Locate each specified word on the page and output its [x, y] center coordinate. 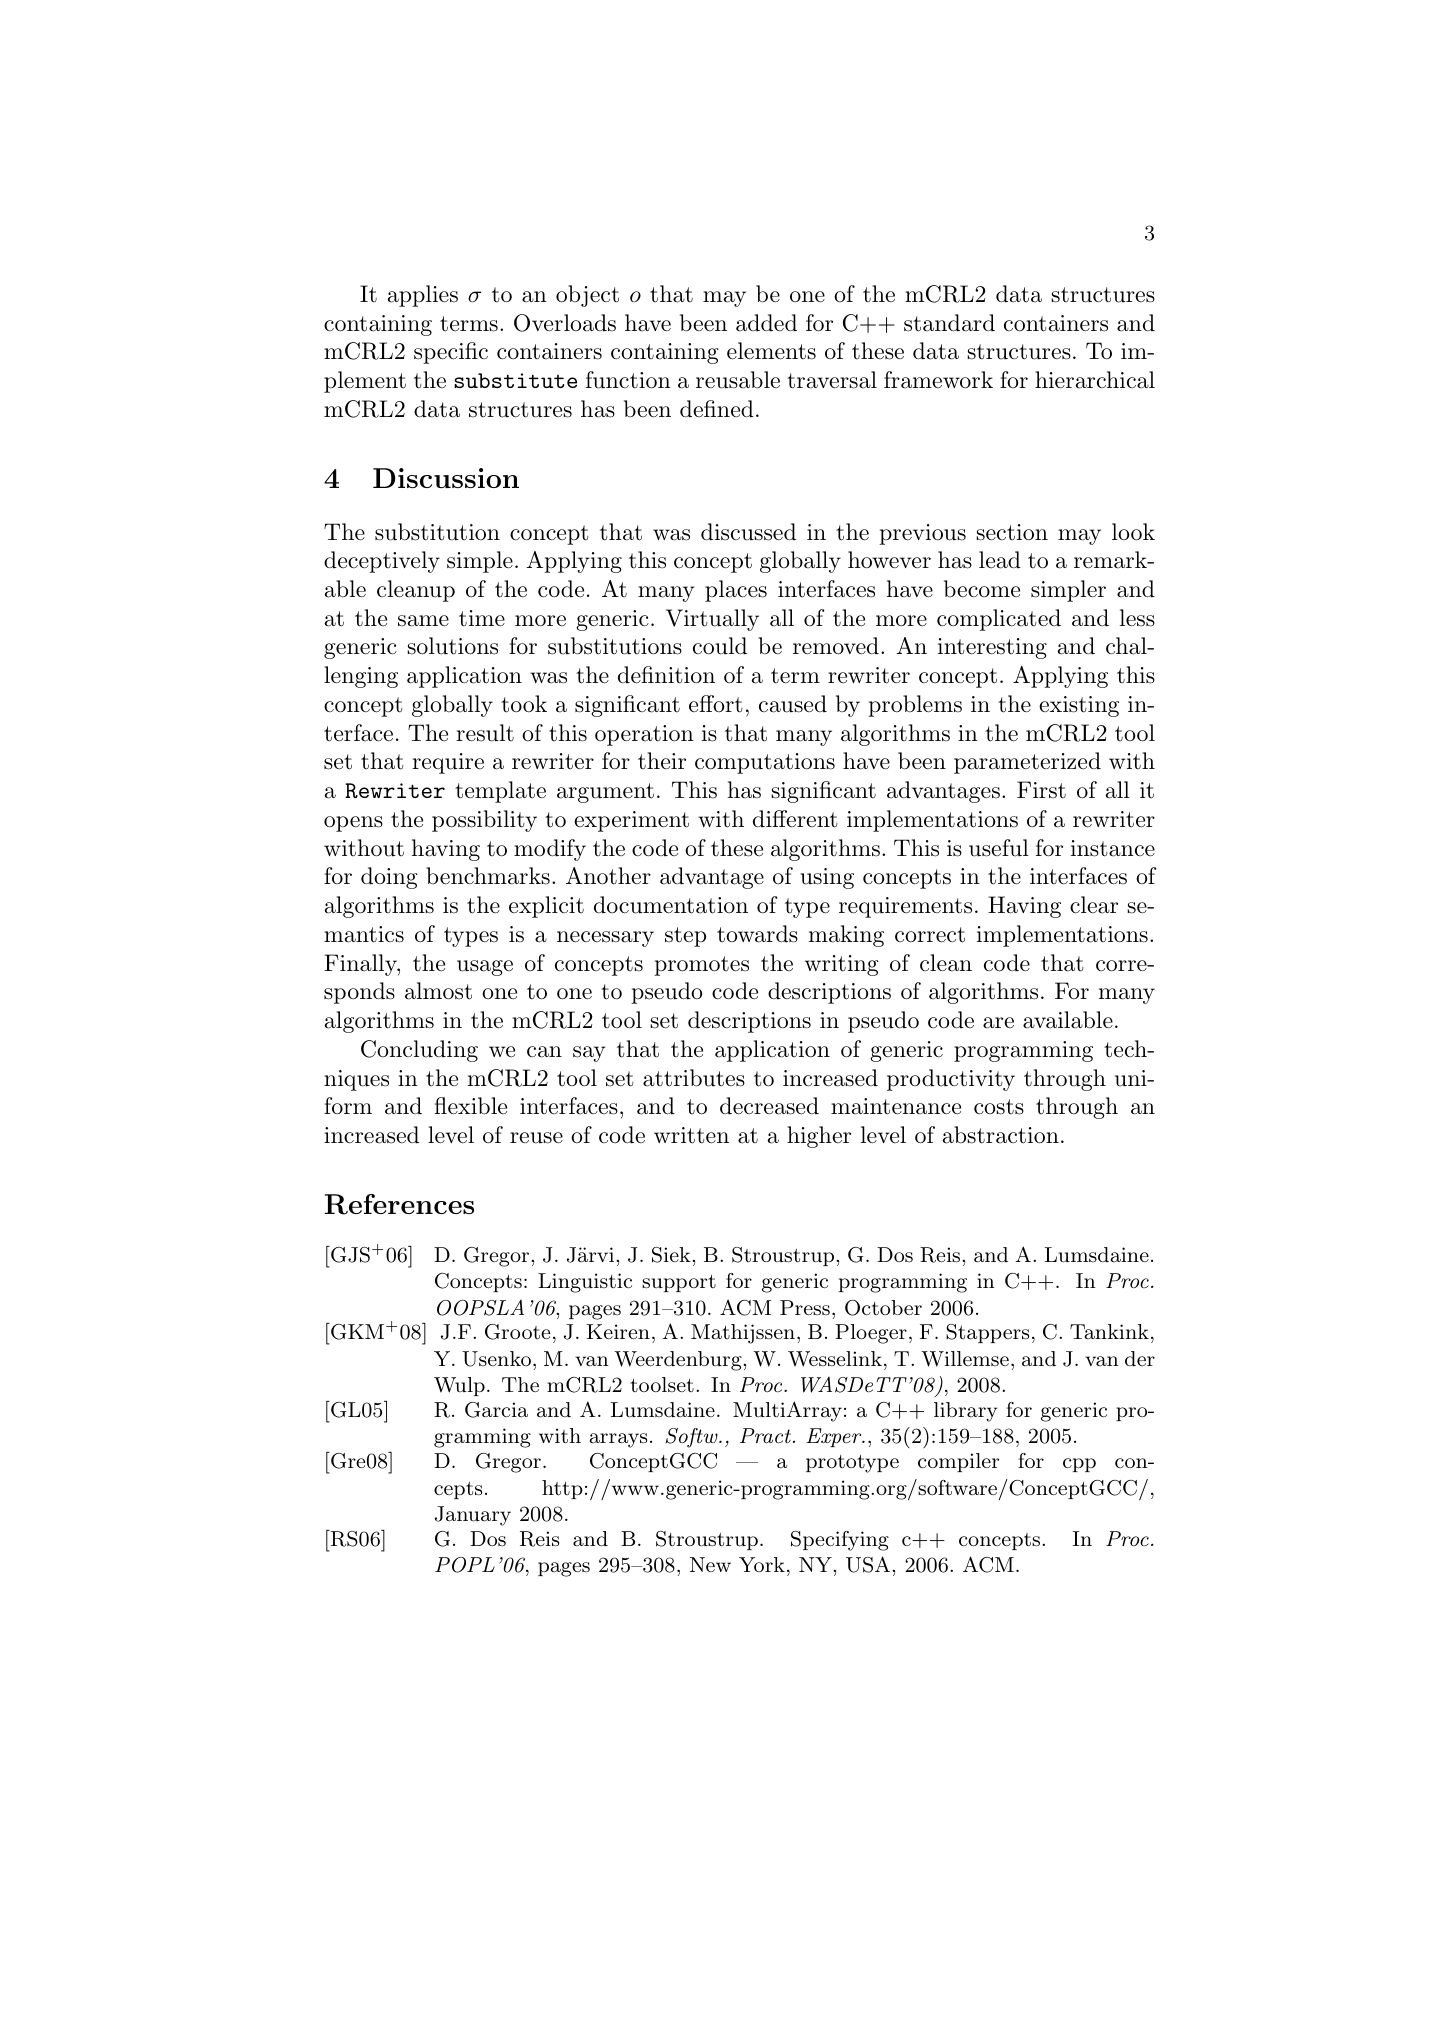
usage [485, 968]
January [473, 1516]
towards [757, 934]
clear [1094, 905]
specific [451, 353]
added [766, 323]
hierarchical [1095, 380]
